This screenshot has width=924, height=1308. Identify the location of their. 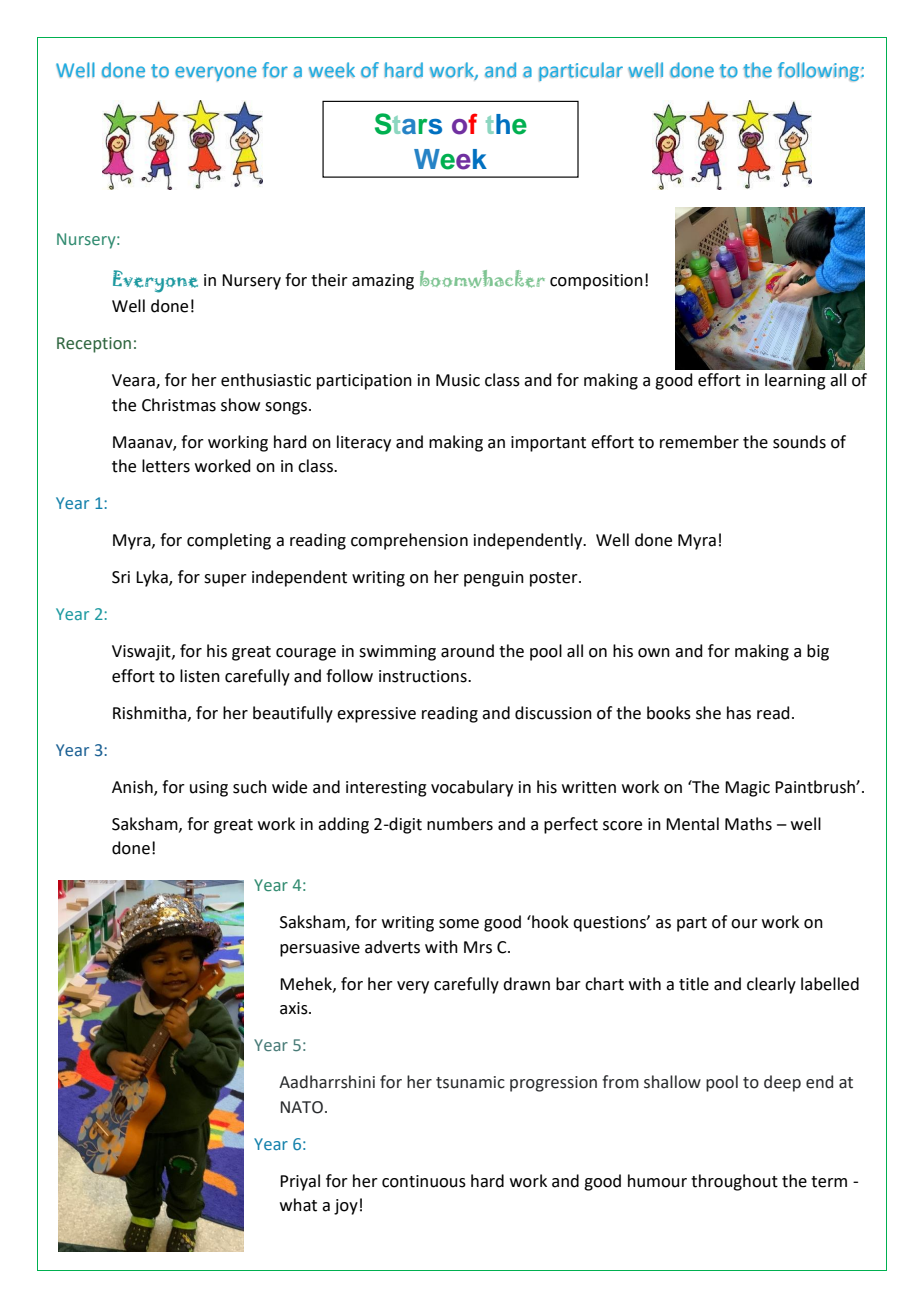
(329, 280).
